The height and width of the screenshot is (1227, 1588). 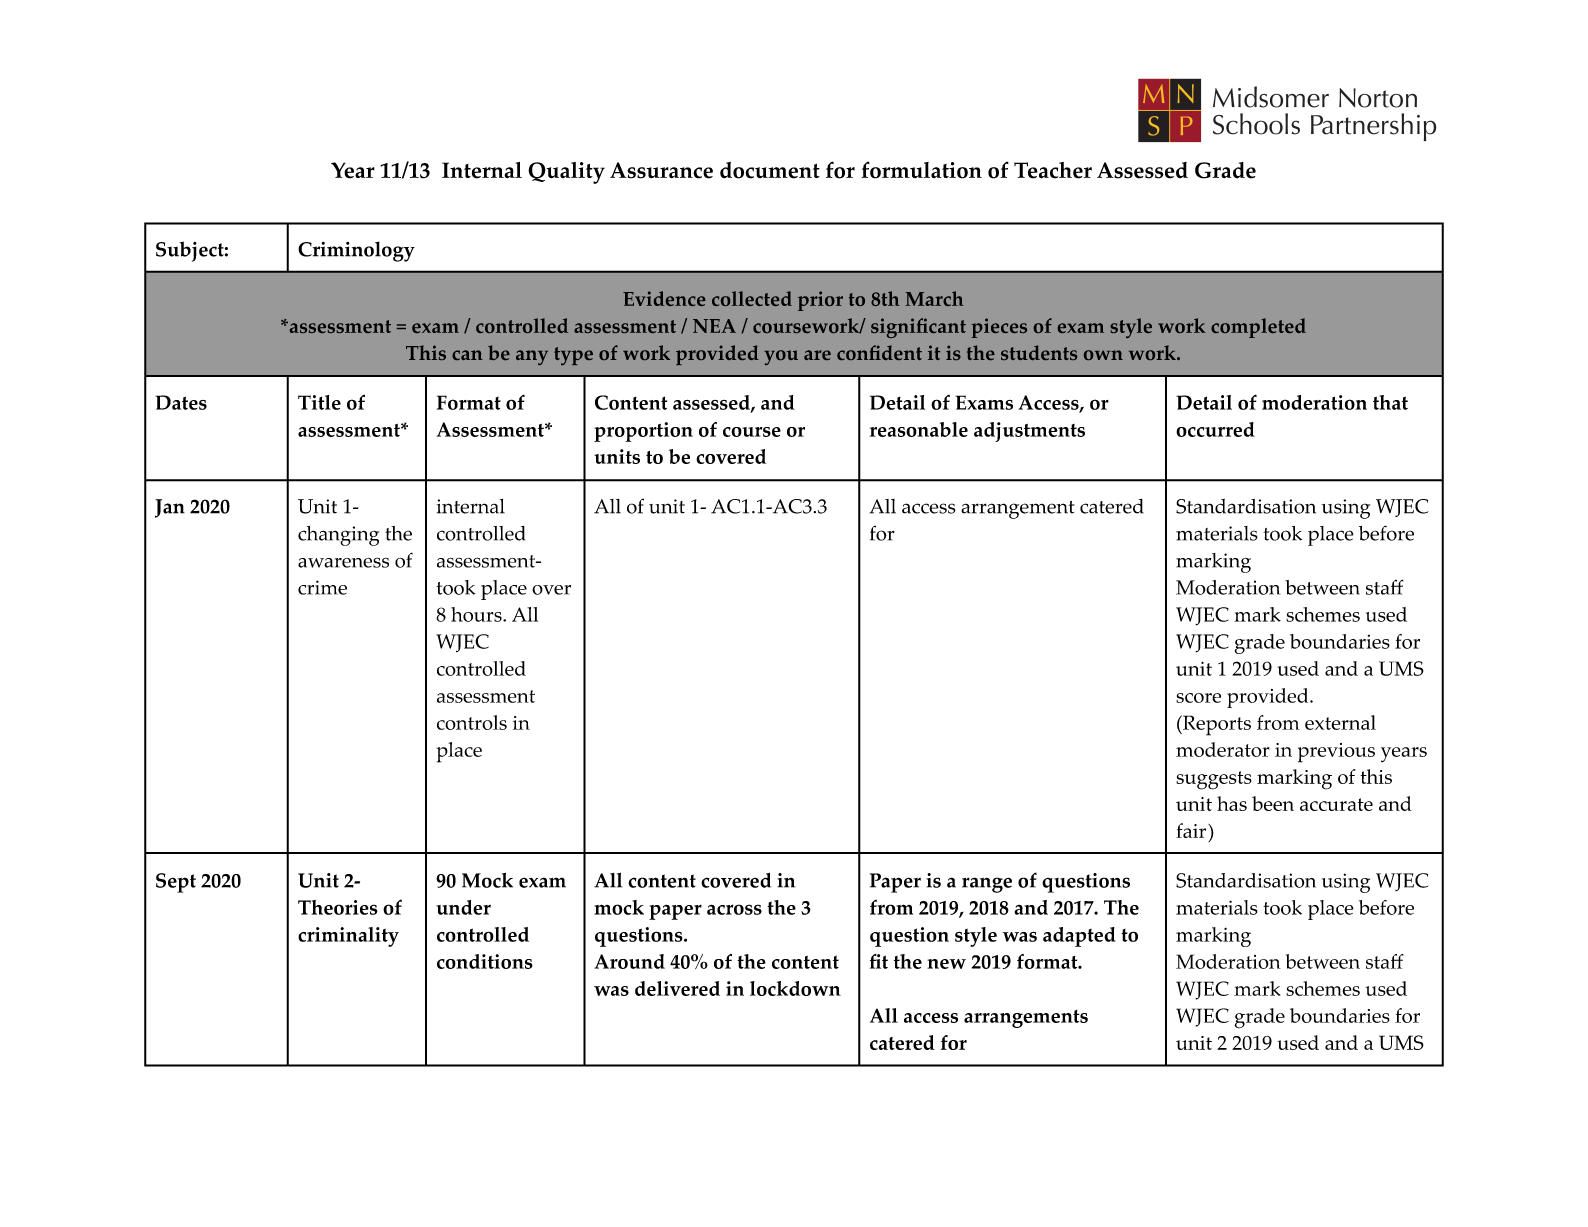 What do you see at coordinates (1215, 429) in the screenshot?
I see `occurred` at bounding box center [1215, 429].
